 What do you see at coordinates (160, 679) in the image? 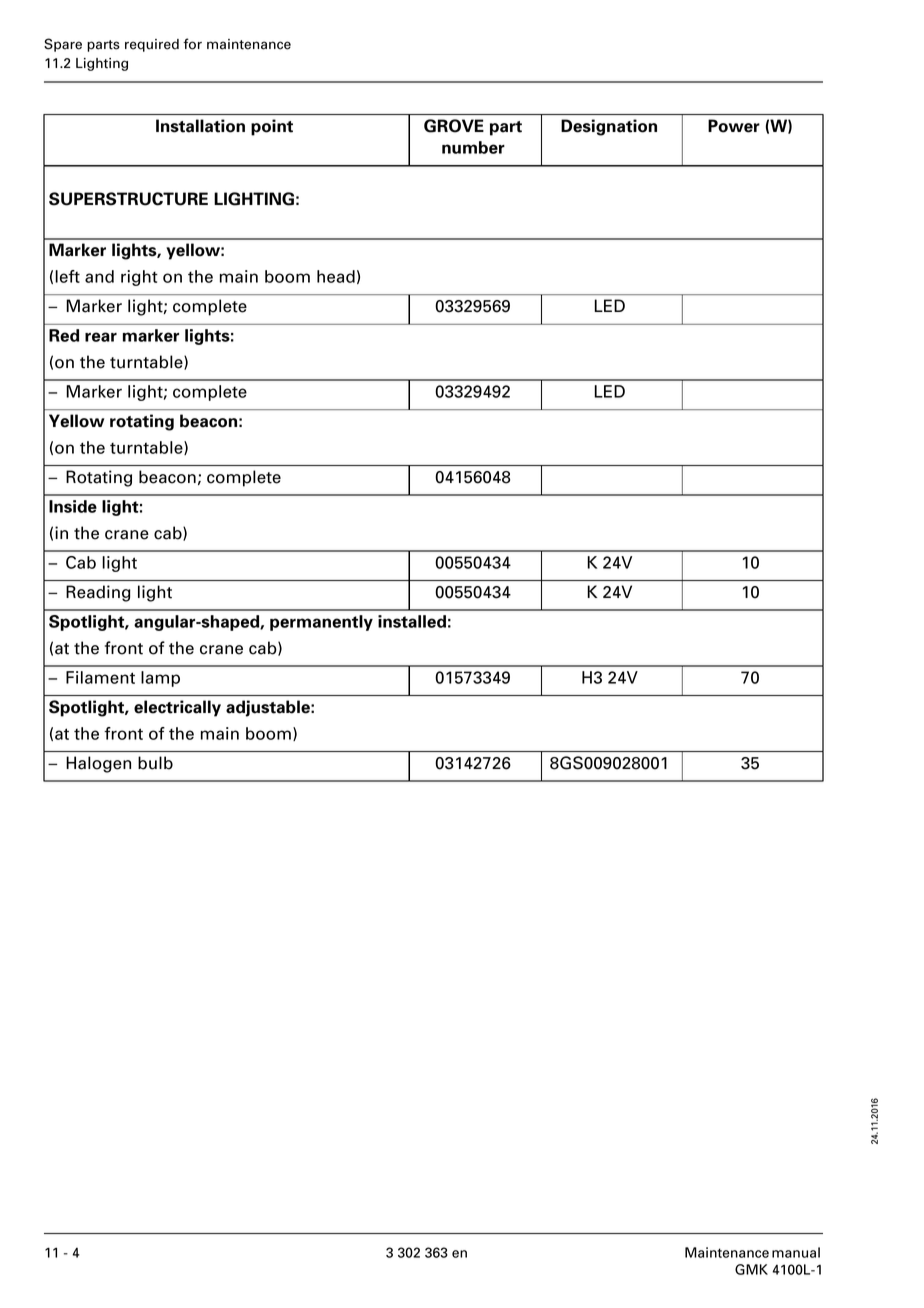
I see `lamp` at bounding box center [160, 679].
